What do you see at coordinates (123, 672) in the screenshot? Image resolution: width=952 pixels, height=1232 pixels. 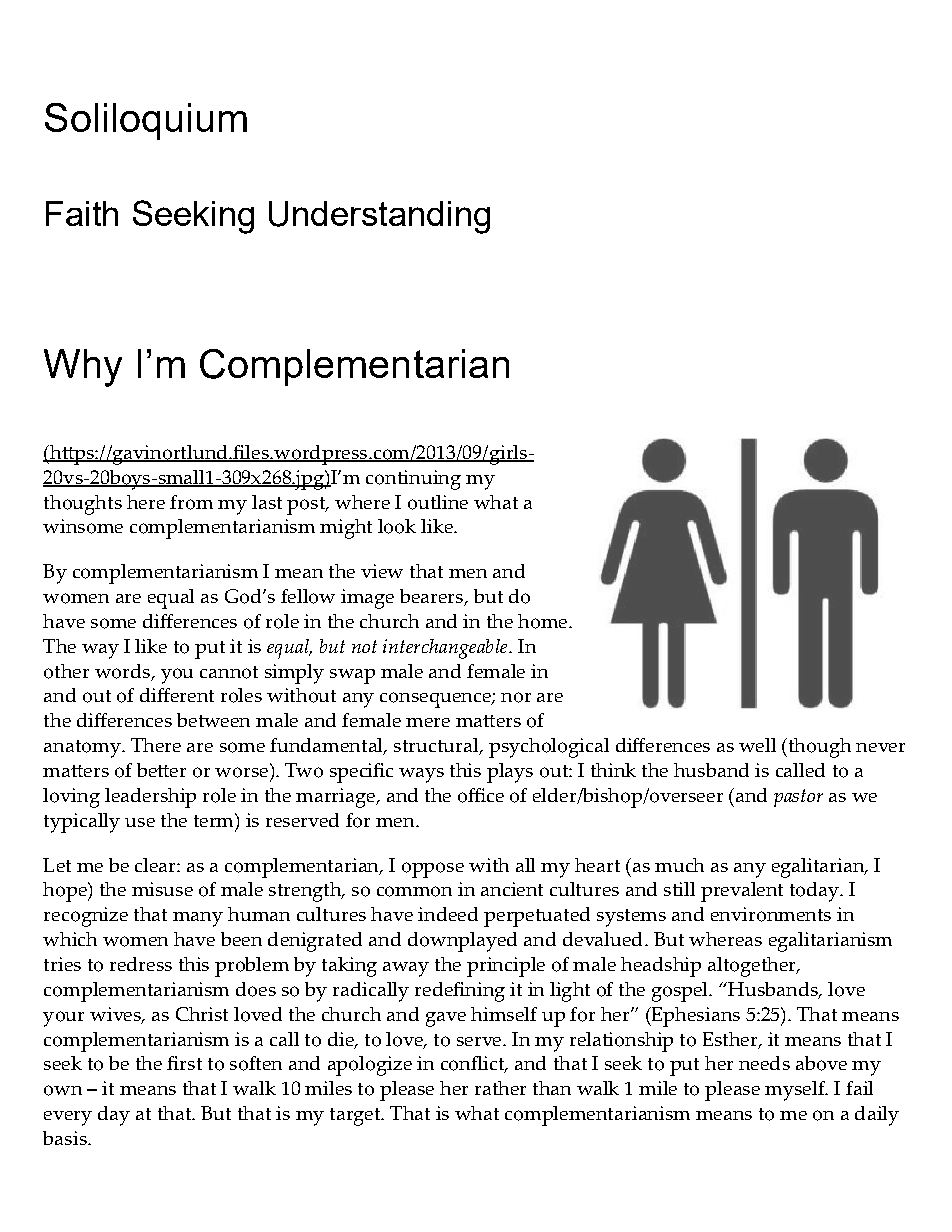 I see `words` at bounding box center [123, 672].
